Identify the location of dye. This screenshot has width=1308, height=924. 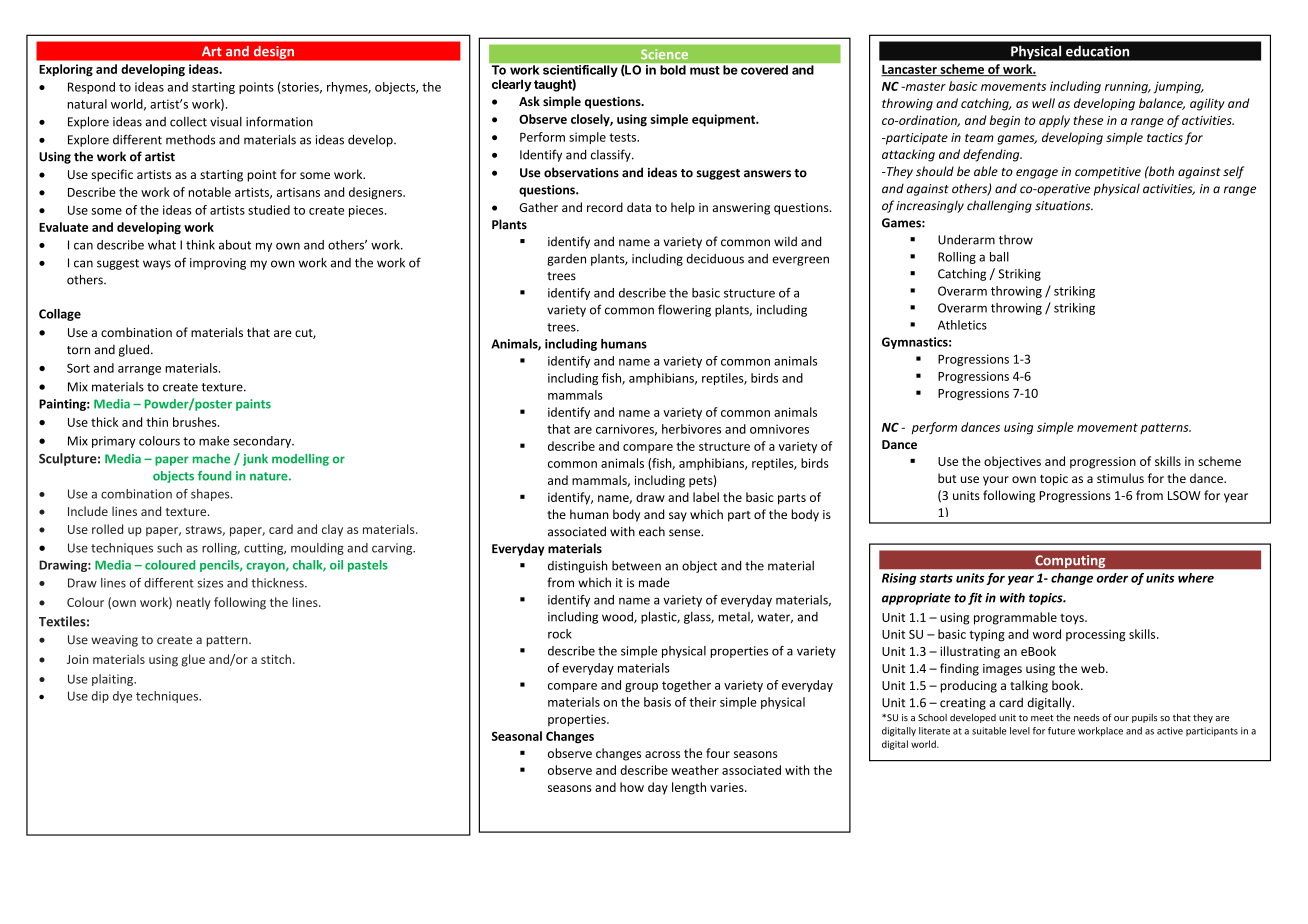
(122, 697).
